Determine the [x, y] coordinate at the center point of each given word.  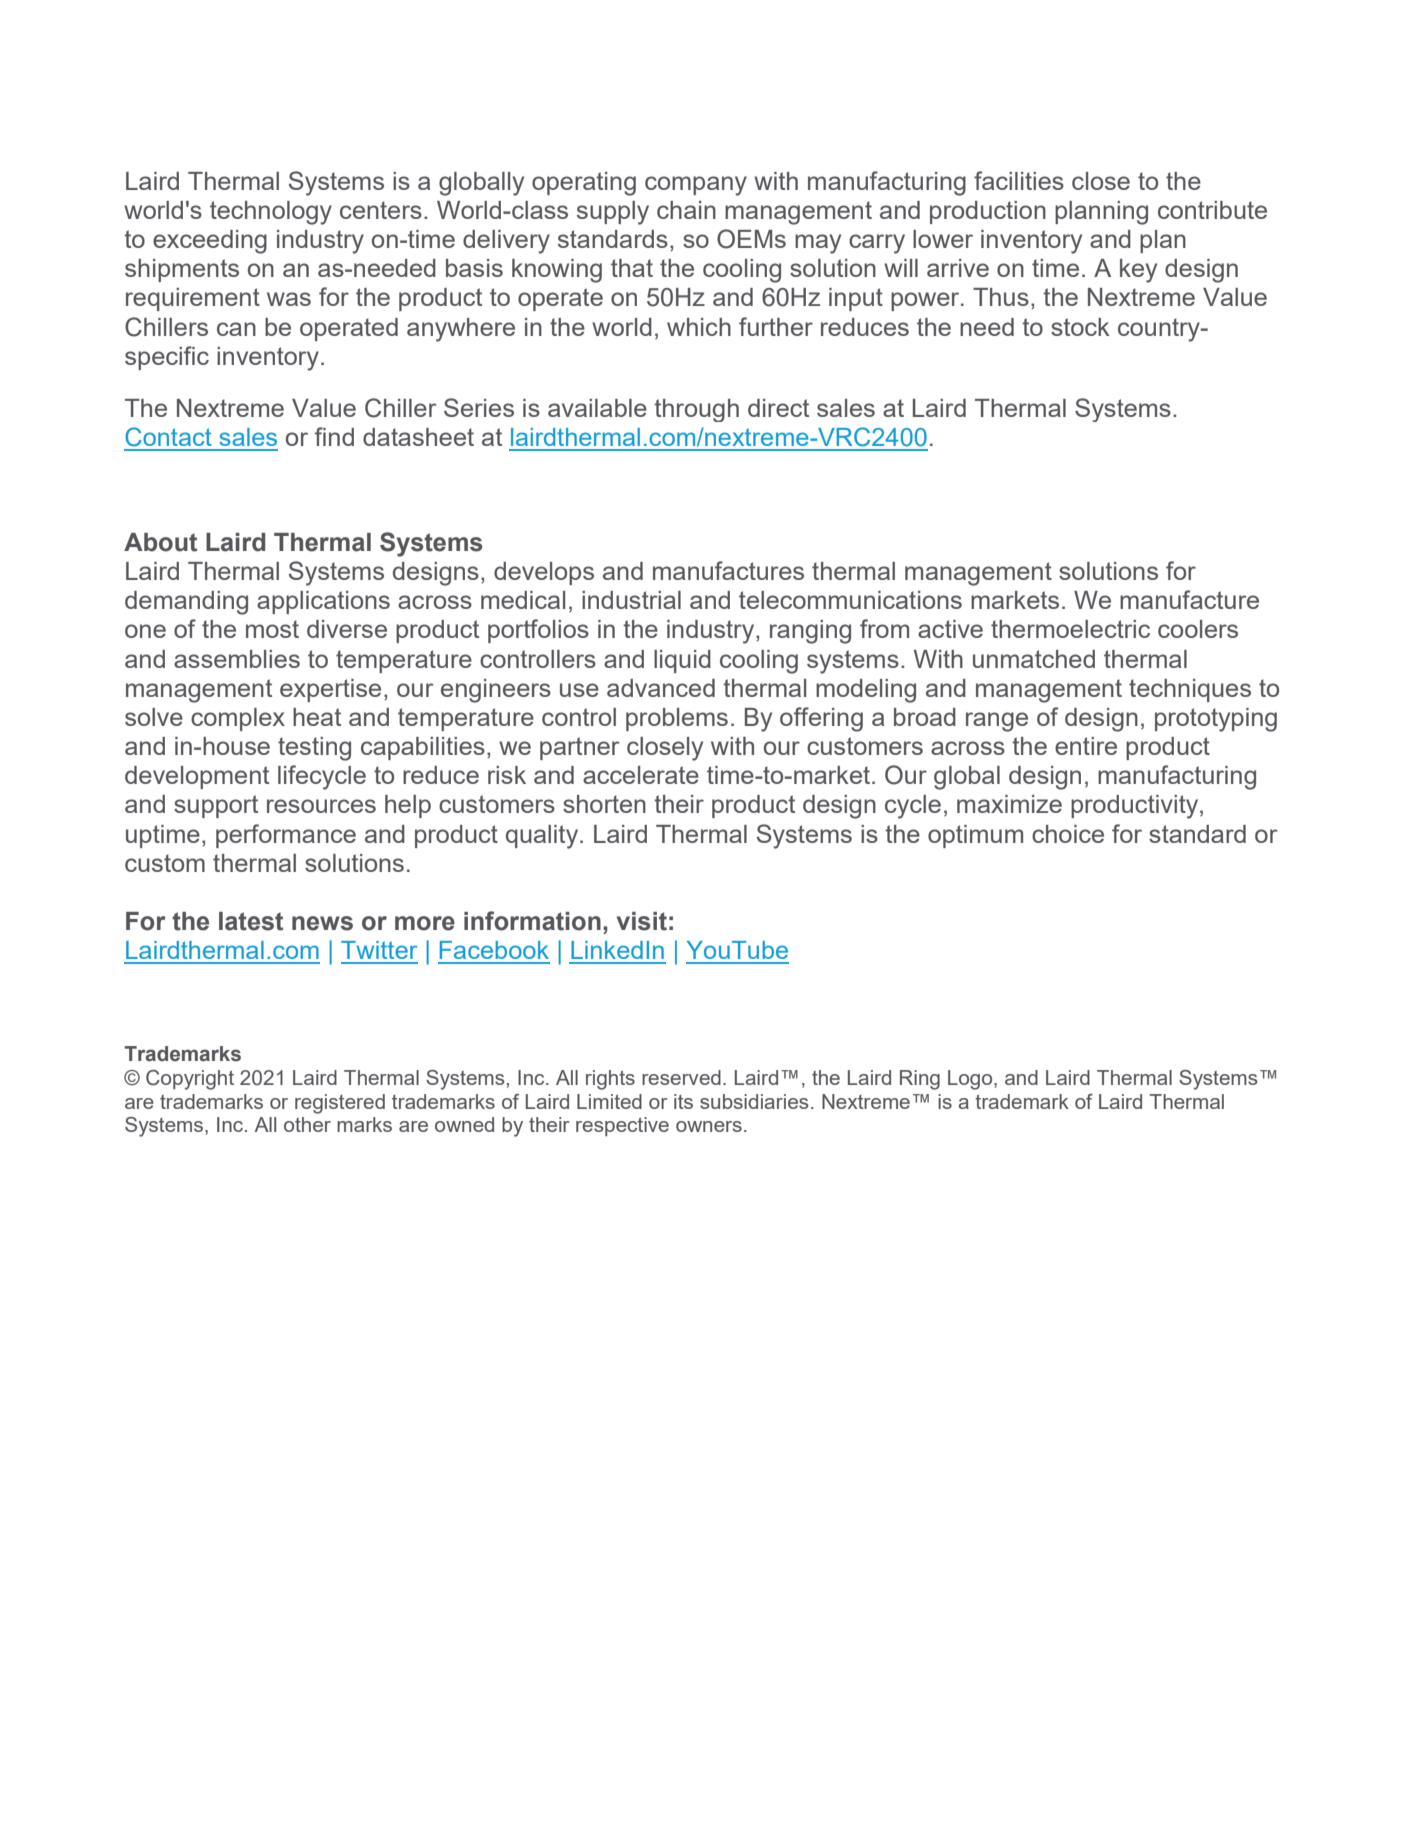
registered [340, 1104]
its [683, 1101]
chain [686, 210]
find [334, 436]
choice [1068, 834]
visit [642, 921]
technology [271, 213]
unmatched [1034, 659]
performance [286, 836]
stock [1080, 327]
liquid [682, 661]
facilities [1019, 180]
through [696, 410]
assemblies [237, 659]
